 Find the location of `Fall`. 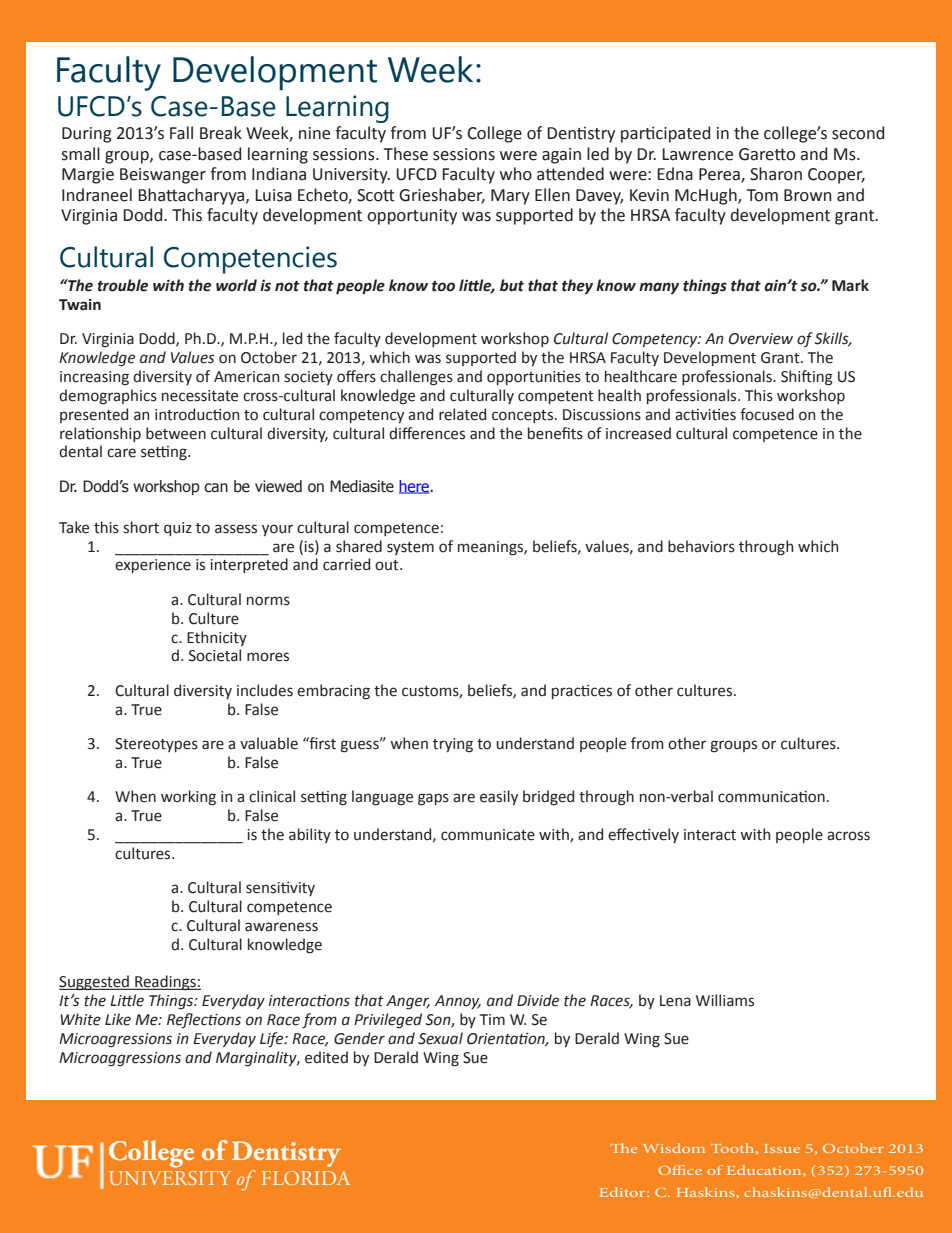

Fall is located at coordinates (181, 133).
